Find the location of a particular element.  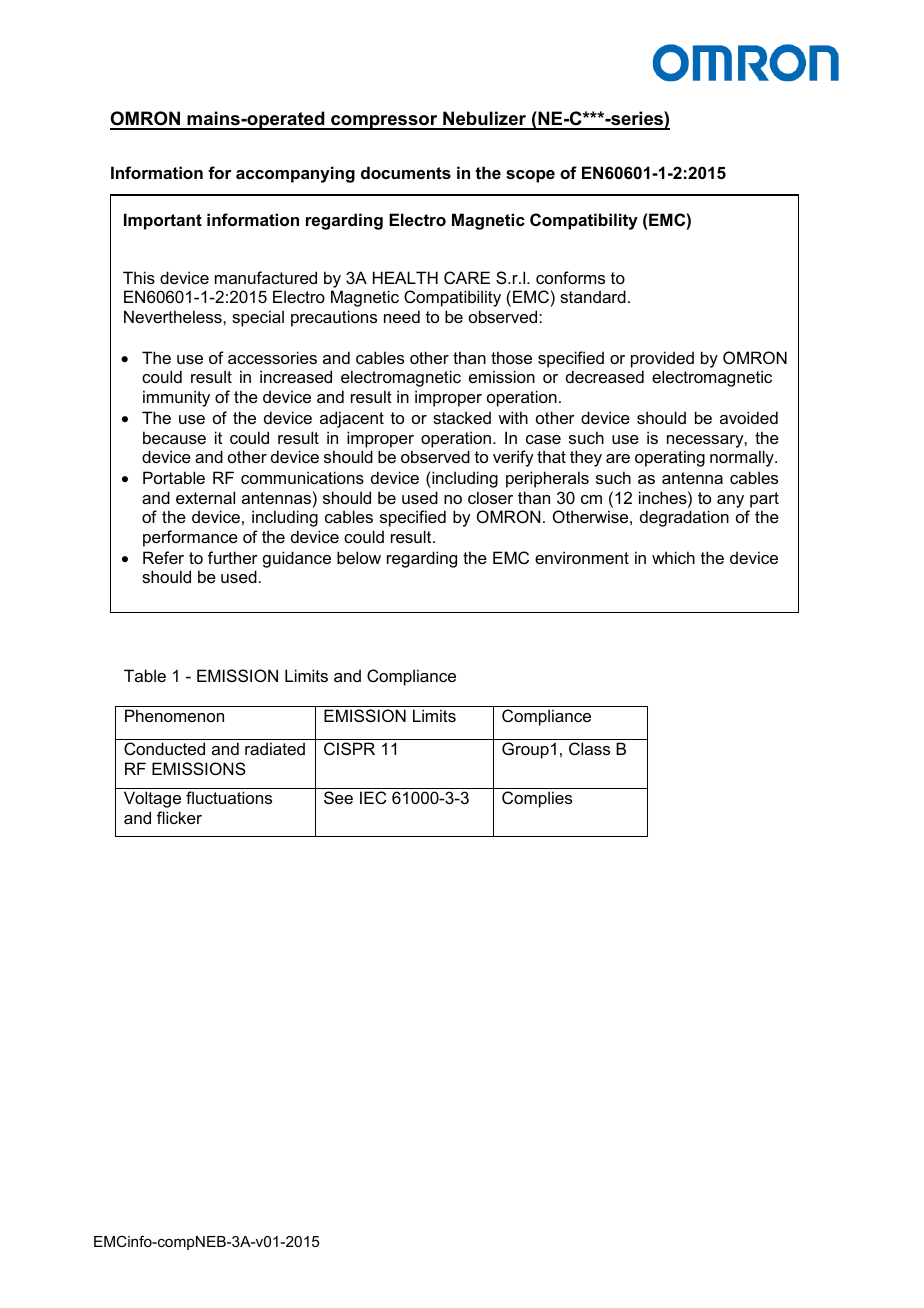

closer is located at coordinates (490, 497).
